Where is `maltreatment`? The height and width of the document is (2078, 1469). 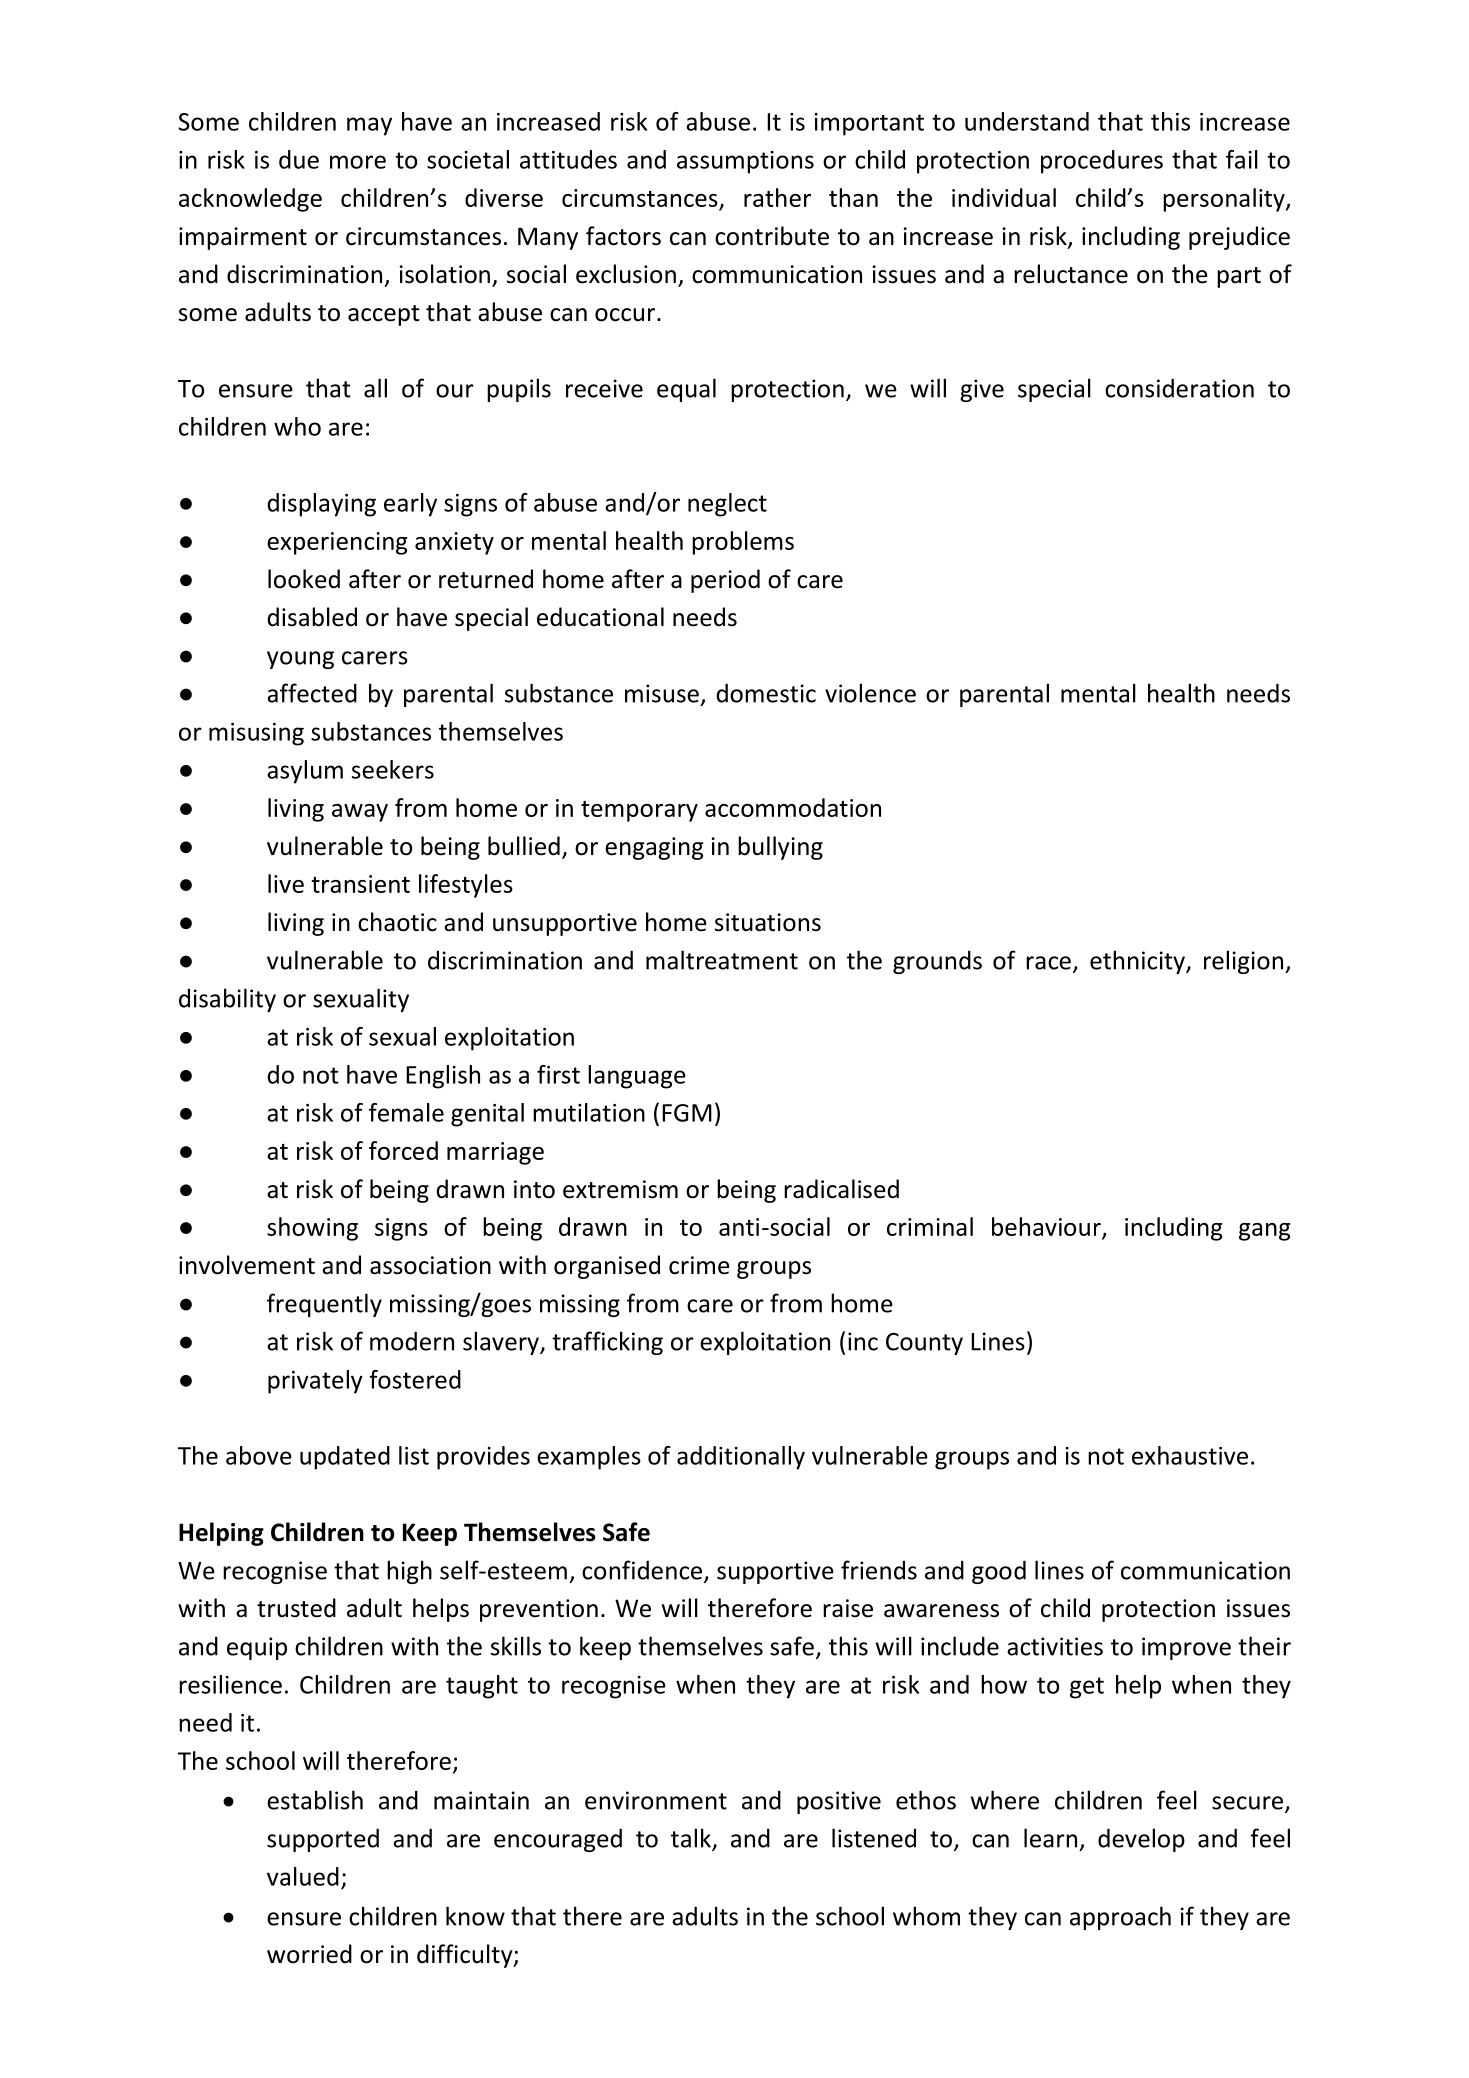
maltreatment is located at coordinates (722, 960).
